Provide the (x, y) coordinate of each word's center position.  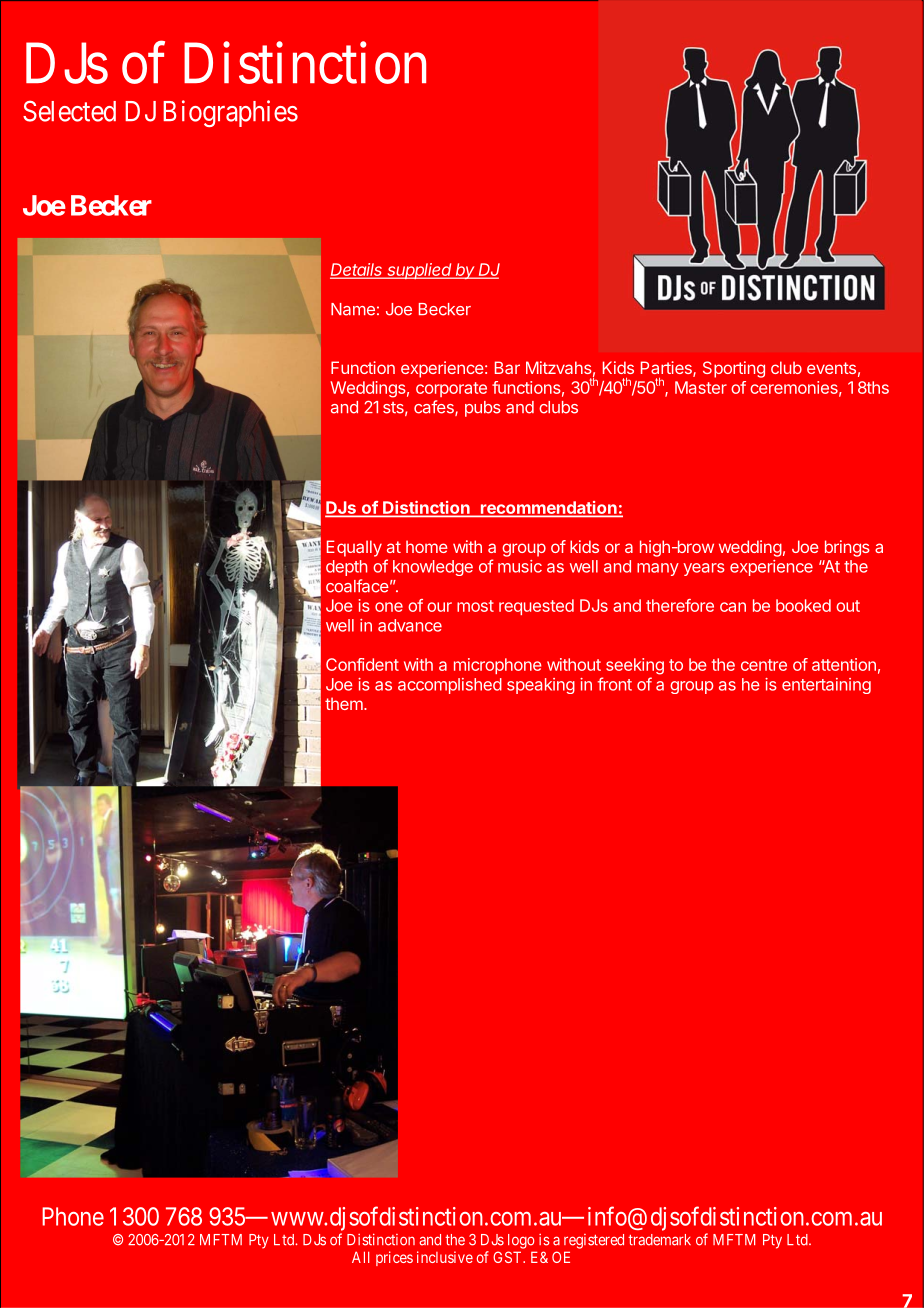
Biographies (230, 113)
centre (764, 665)
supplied (420, 271)
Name (353, 309)
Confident (362, 664)
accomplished (450, 686)
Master (701, 387)
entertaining (826, 686)
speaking (541, 686)
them (344, 703)
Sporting (734, 369)
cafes (435, 408)
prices (394, 1258)
